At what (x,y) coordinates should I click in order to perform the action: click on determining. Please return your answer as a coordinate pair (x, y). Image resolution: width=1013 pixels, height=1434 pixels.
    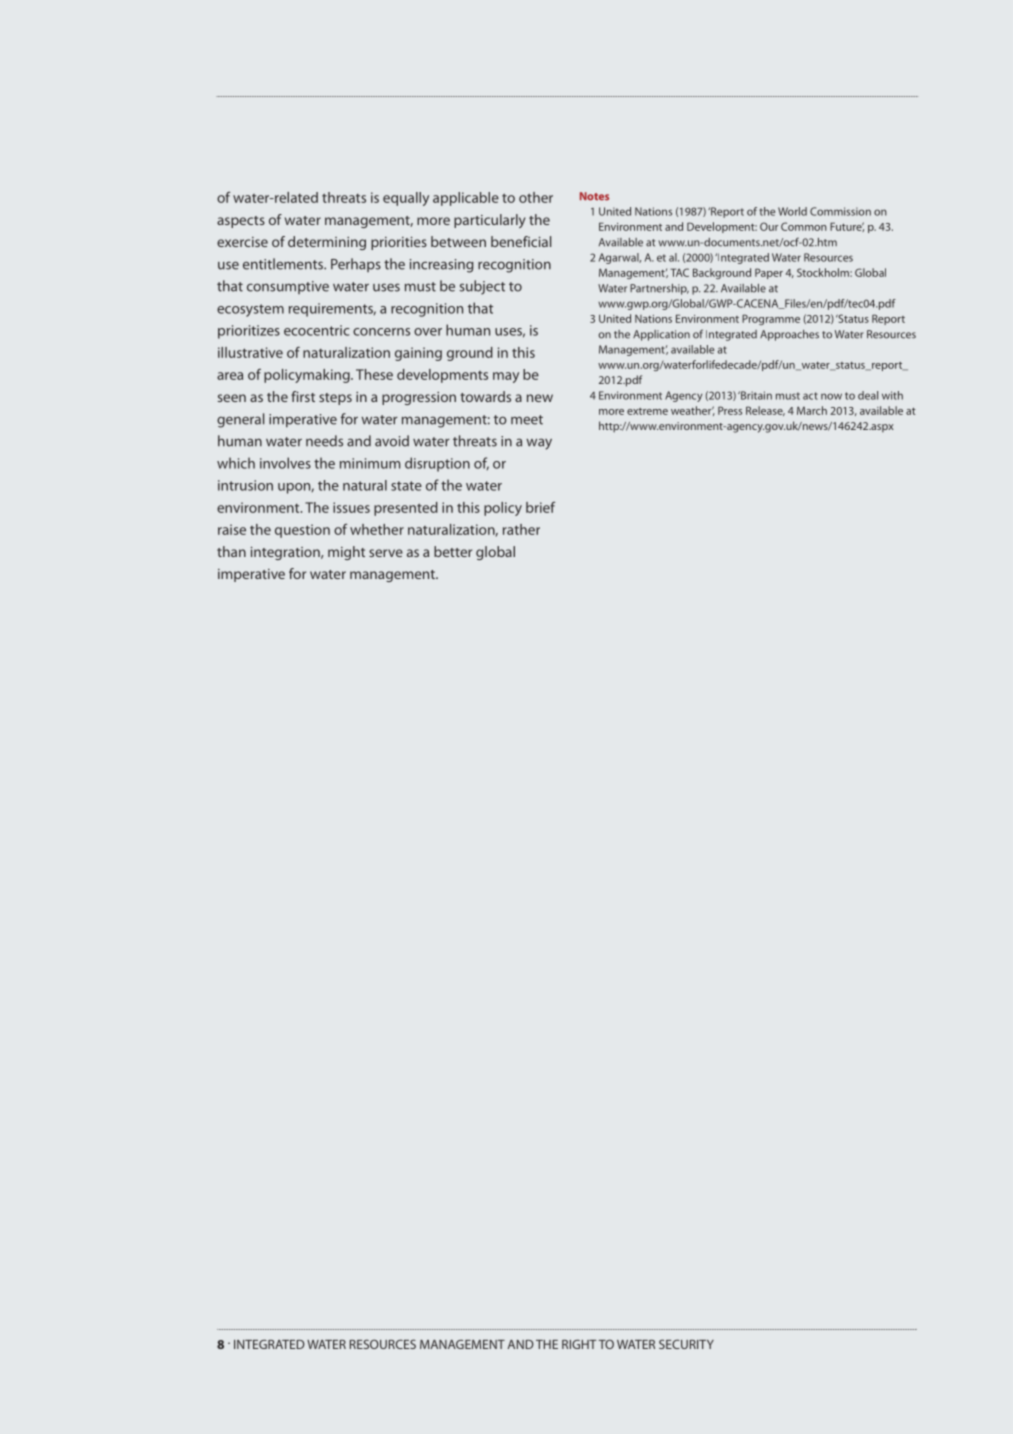
    Looking at the image, I should click on (327, 243).
